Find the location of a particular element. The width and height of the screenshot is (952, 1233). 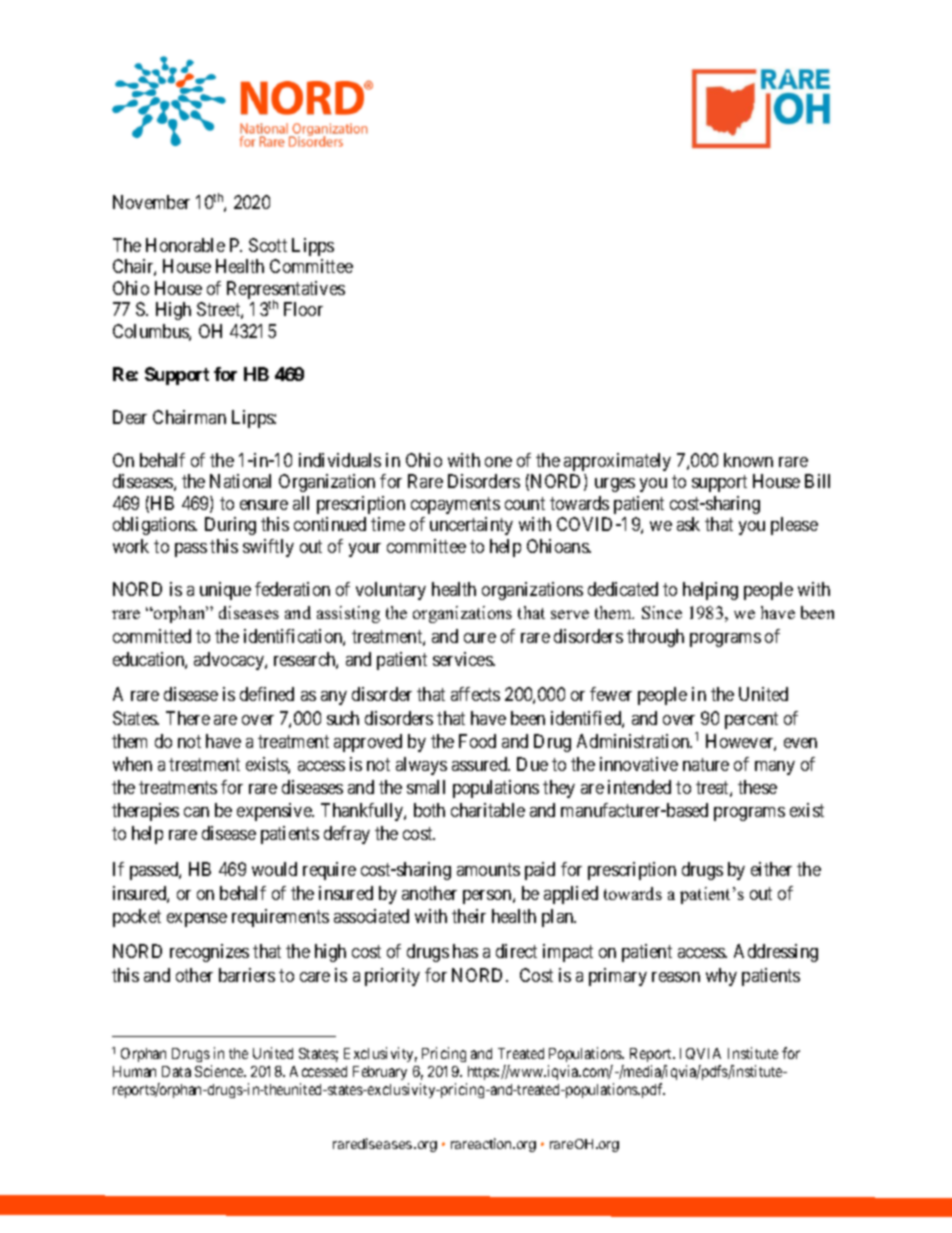

cure is located at coordinates (480, 638).
